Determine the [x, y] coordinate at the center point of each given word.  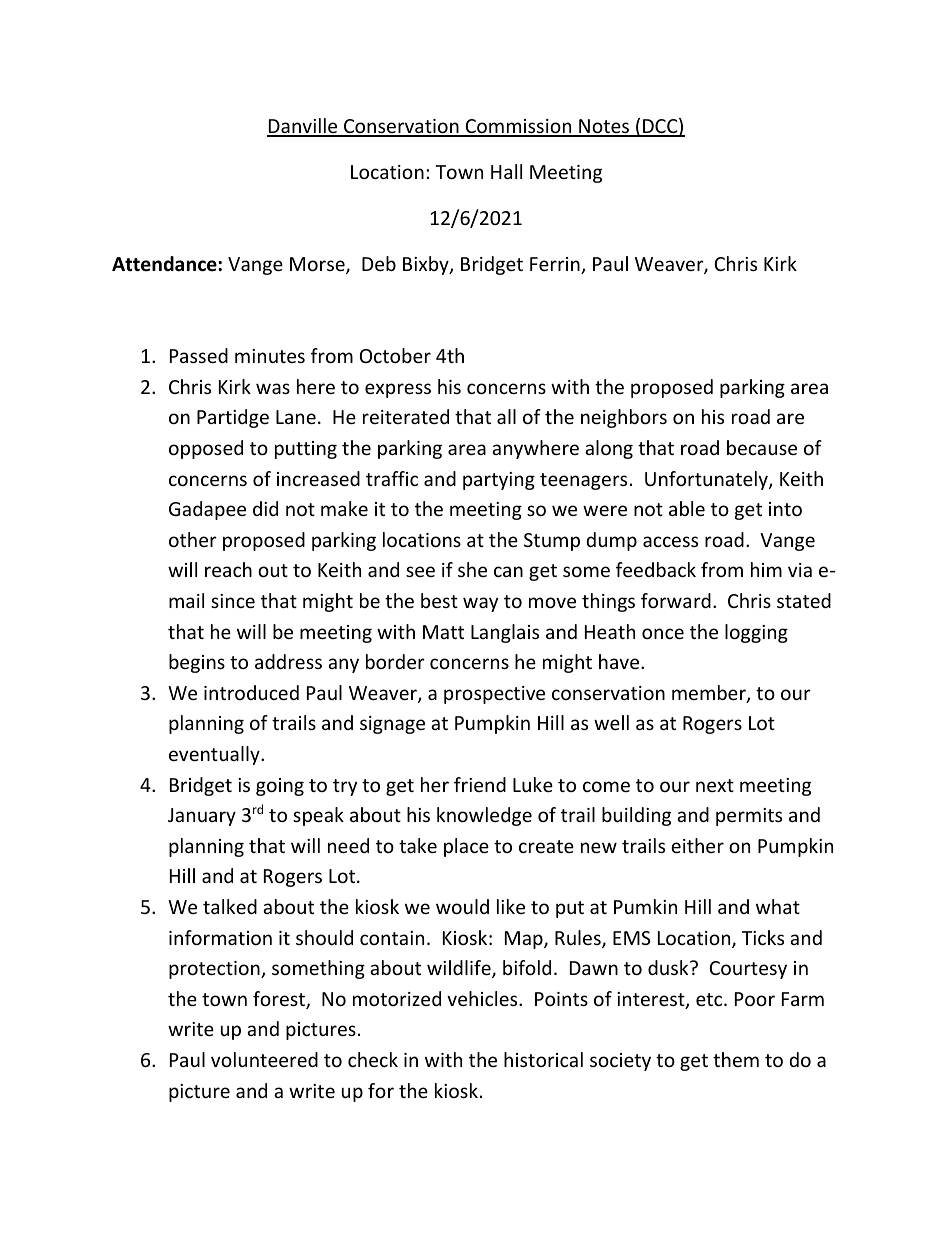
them [736, 1059]
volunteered [264, 1059]
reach [228, 569]
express [398, 390]
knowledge [484, 816]
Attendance [165, 264]
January [202, 817]
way [480, 604]
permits [749, 817]
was [273, 388]
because [762, 447]
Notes [604, 127]
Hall [506, 171]
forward [676, 600]
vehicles [483, 998]
